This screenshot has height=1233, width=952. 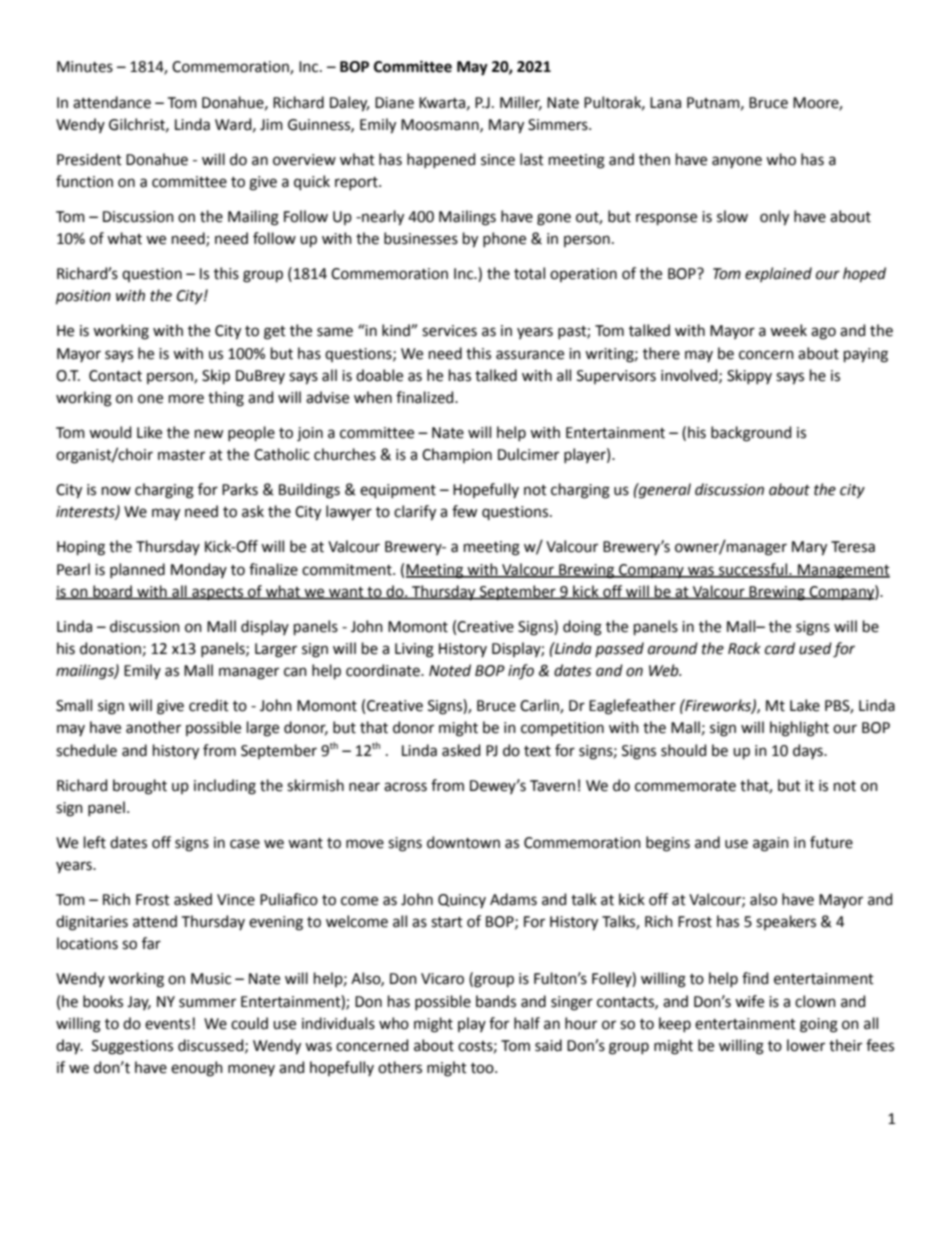 I want to click on Minutes, so click(x=85, y=67).
